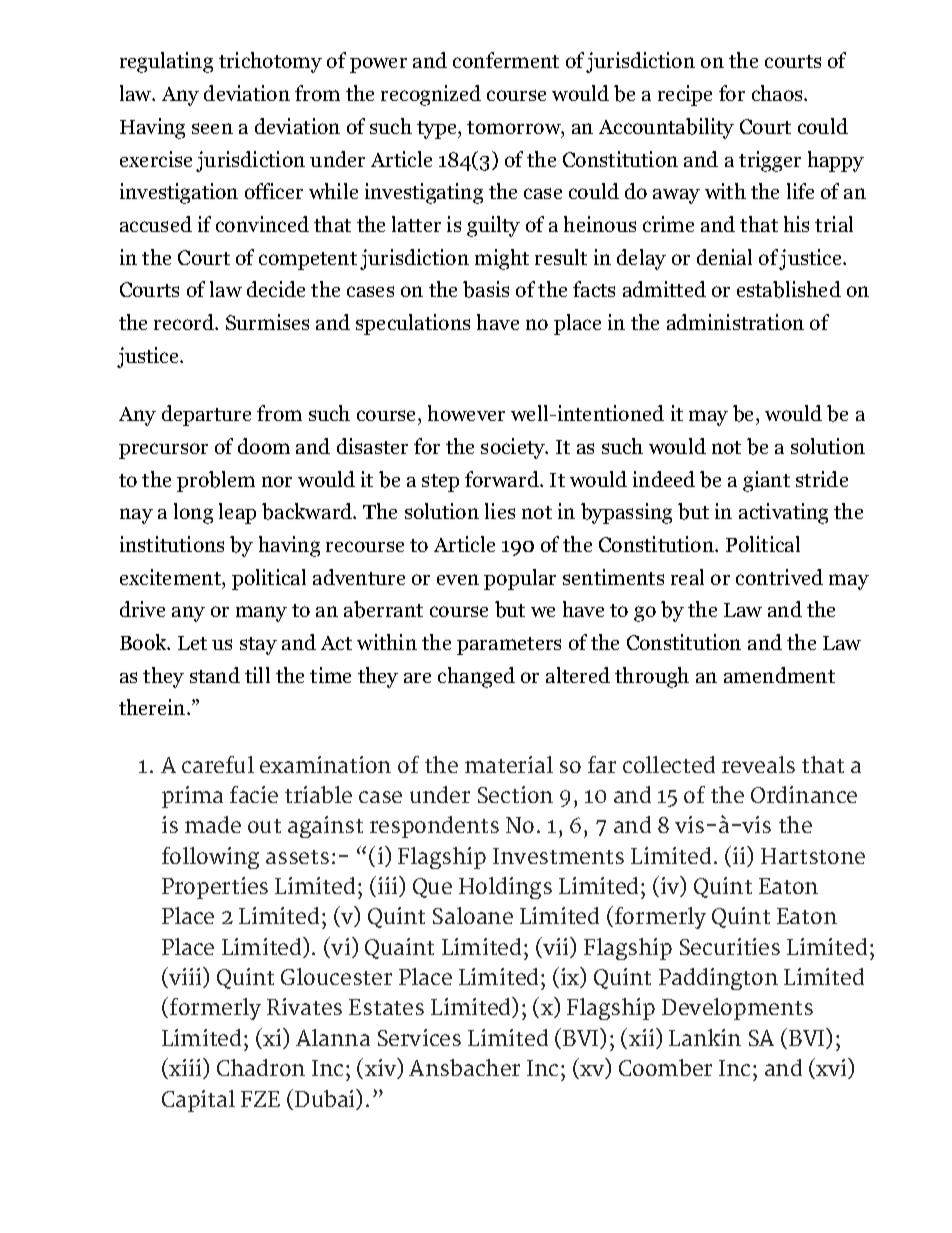  What do you see at coordinates (218, 764) in the screenshot?
I see `careful` at bounding box center [218, 764].
